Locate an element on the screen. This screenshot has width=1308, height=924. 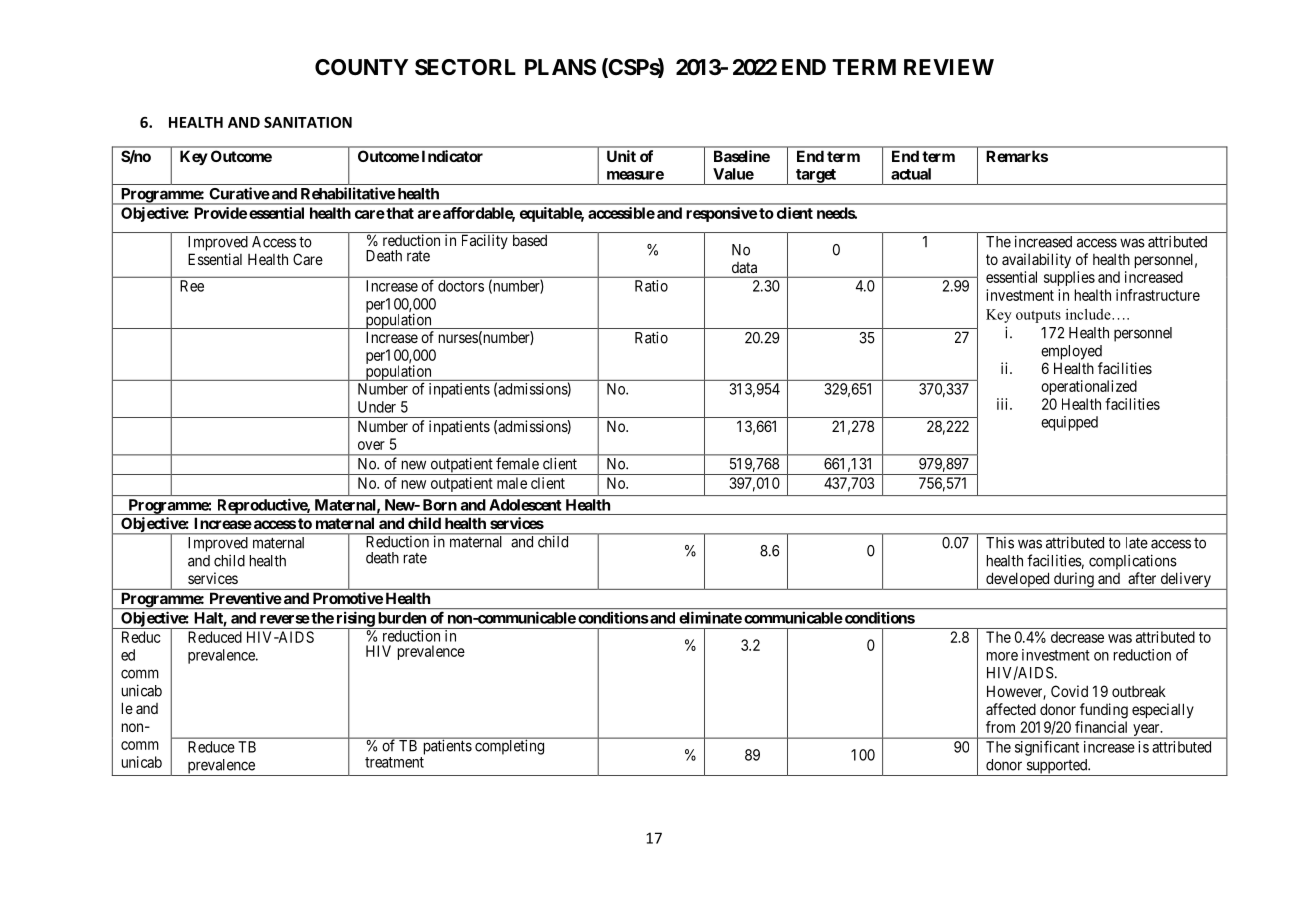
iii is located at coordinates (1004, 404).
